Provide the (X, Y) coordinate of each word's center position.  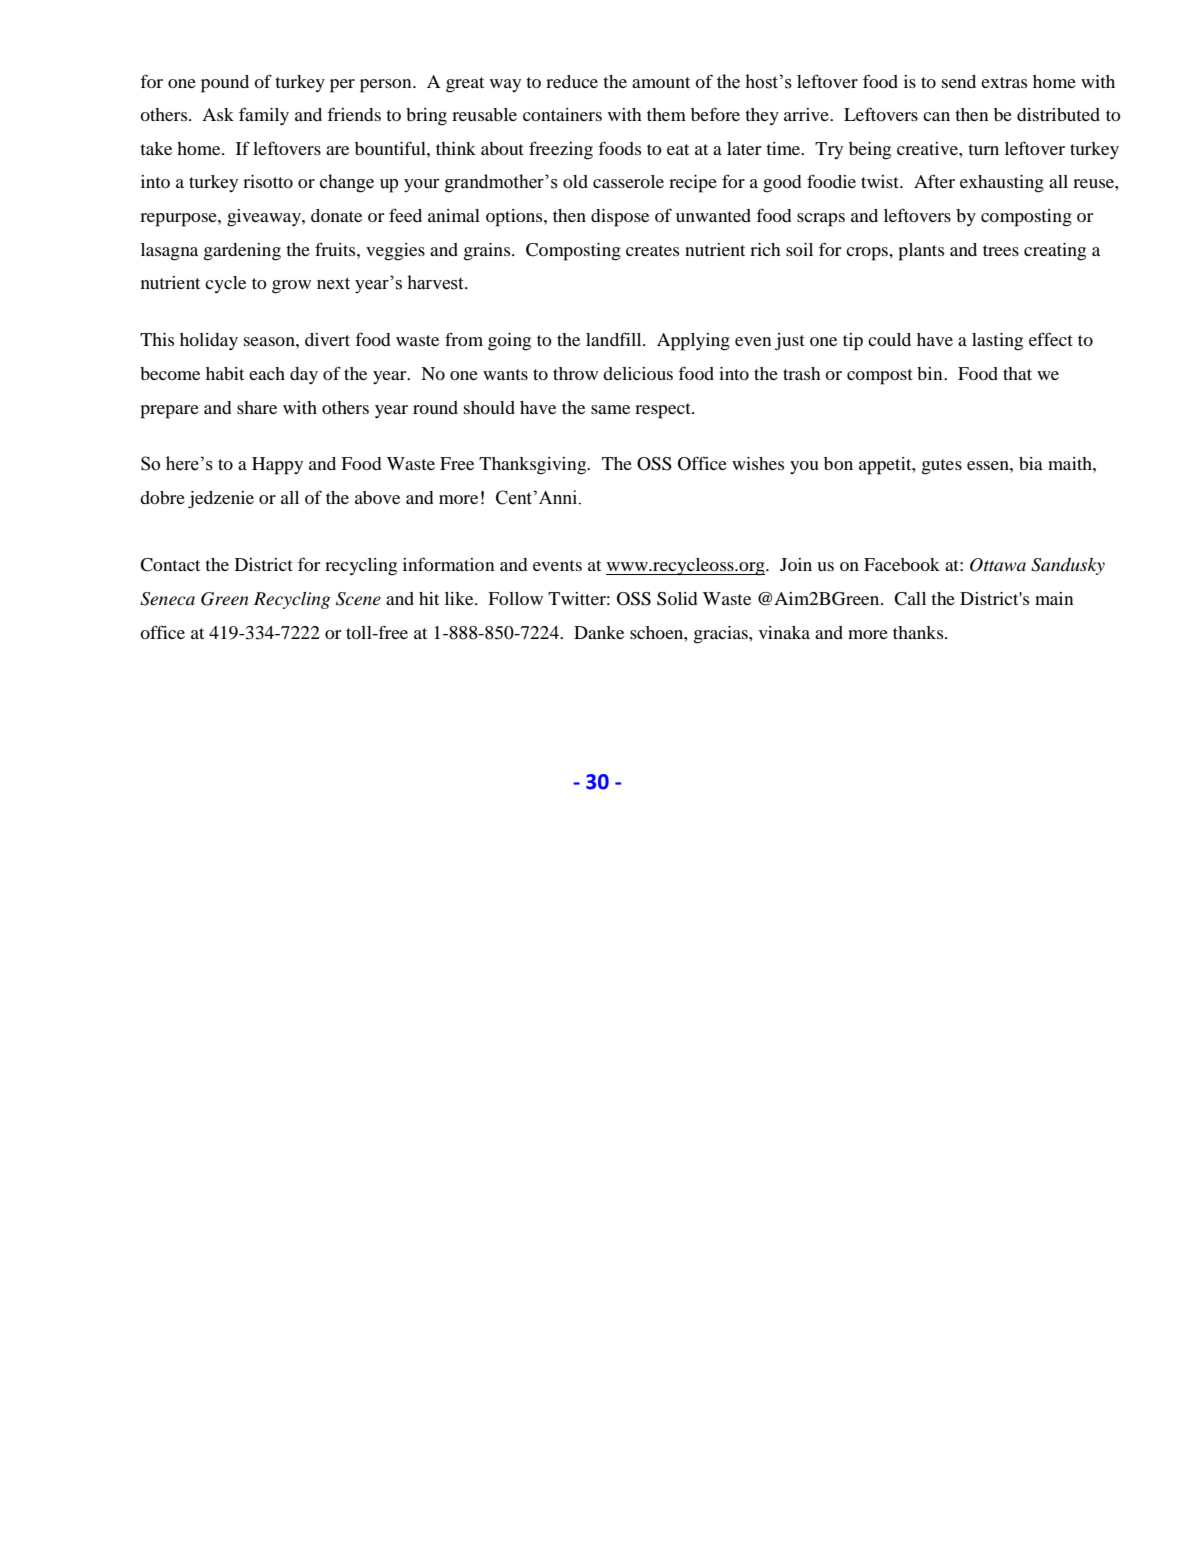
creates (652, 250)
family (264, 116)
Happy (277, 466)
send (959, 81)
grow (291, 287)
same (610, 409)
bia (1031, 463)
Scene (358, 599)
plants (921, 252)
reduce (572, 81)
